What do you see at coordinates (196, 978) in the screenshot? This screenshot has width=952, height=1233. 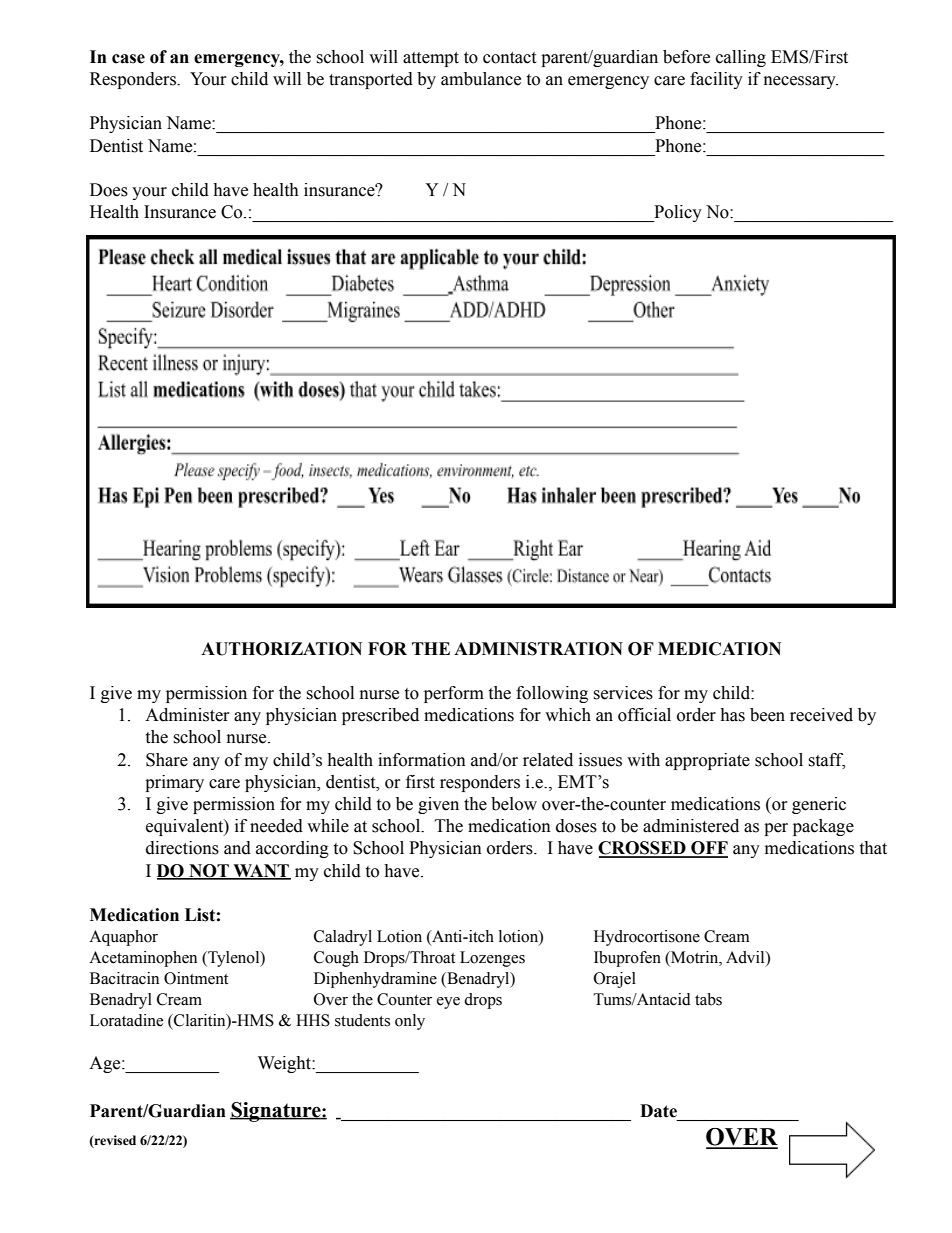 I see `Ointment` at bounding box center [196, 978].
